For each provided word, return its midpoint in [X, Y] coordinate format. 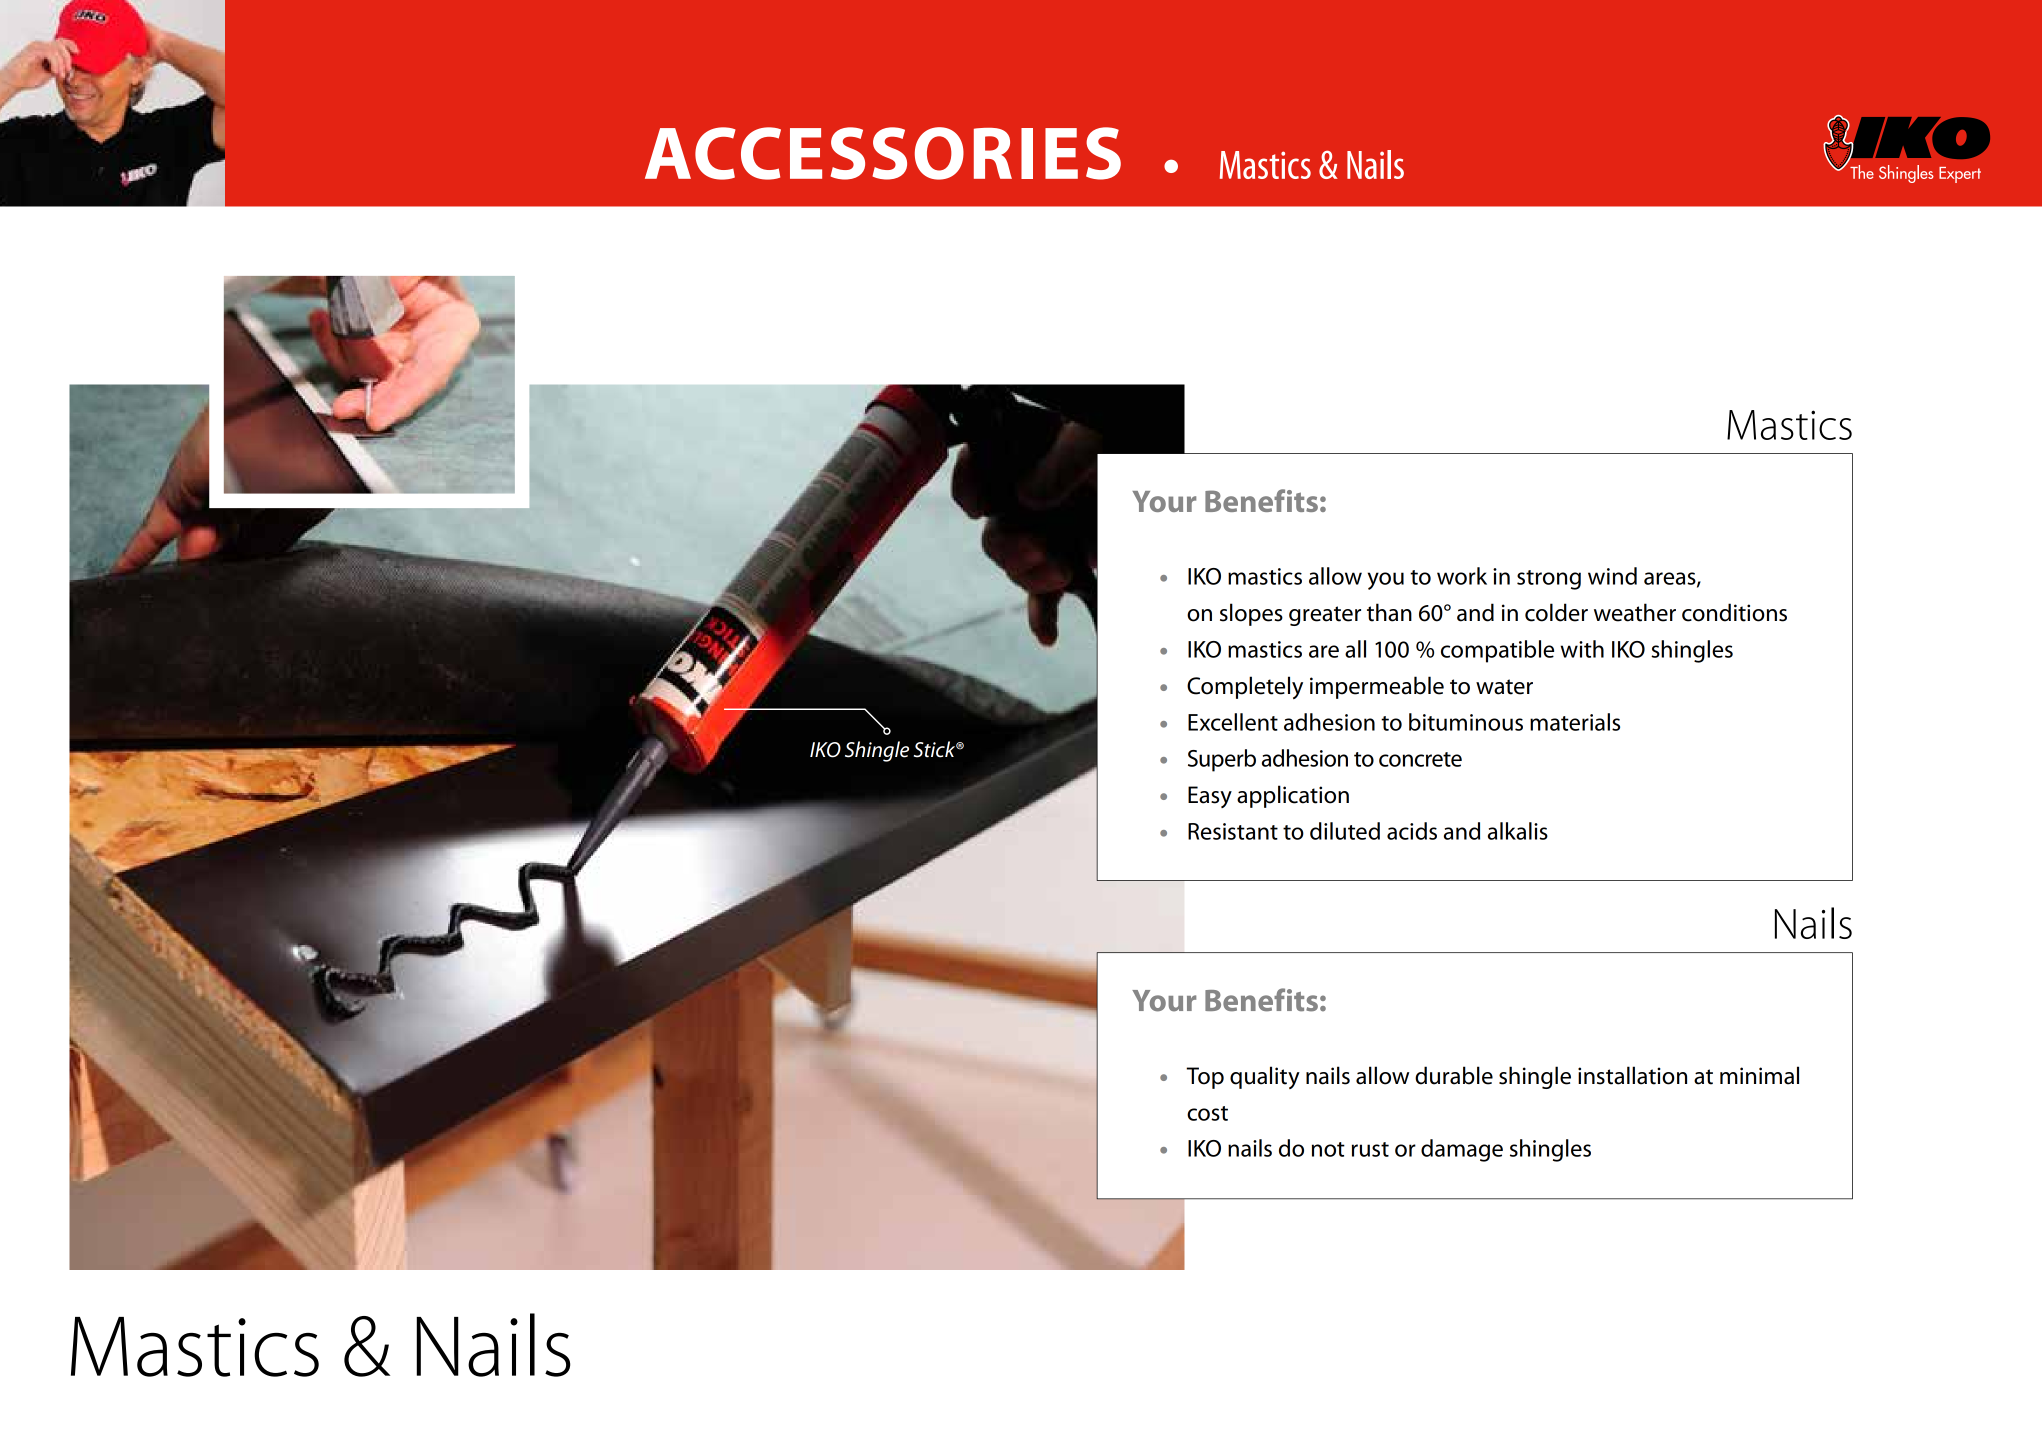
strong [1549, 580]
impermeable [1377, 687]
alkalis [1518, 831]
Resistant [1233, 831]
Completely [1245, 687]
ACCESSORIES [883, 153]
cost [1207, 1113]
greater [1325, 616]
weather [1635, 612]
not [1328, 1149]
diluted [1345, 831]
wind [1612, 576]
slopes [1251, 614]
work [1462, 576]
